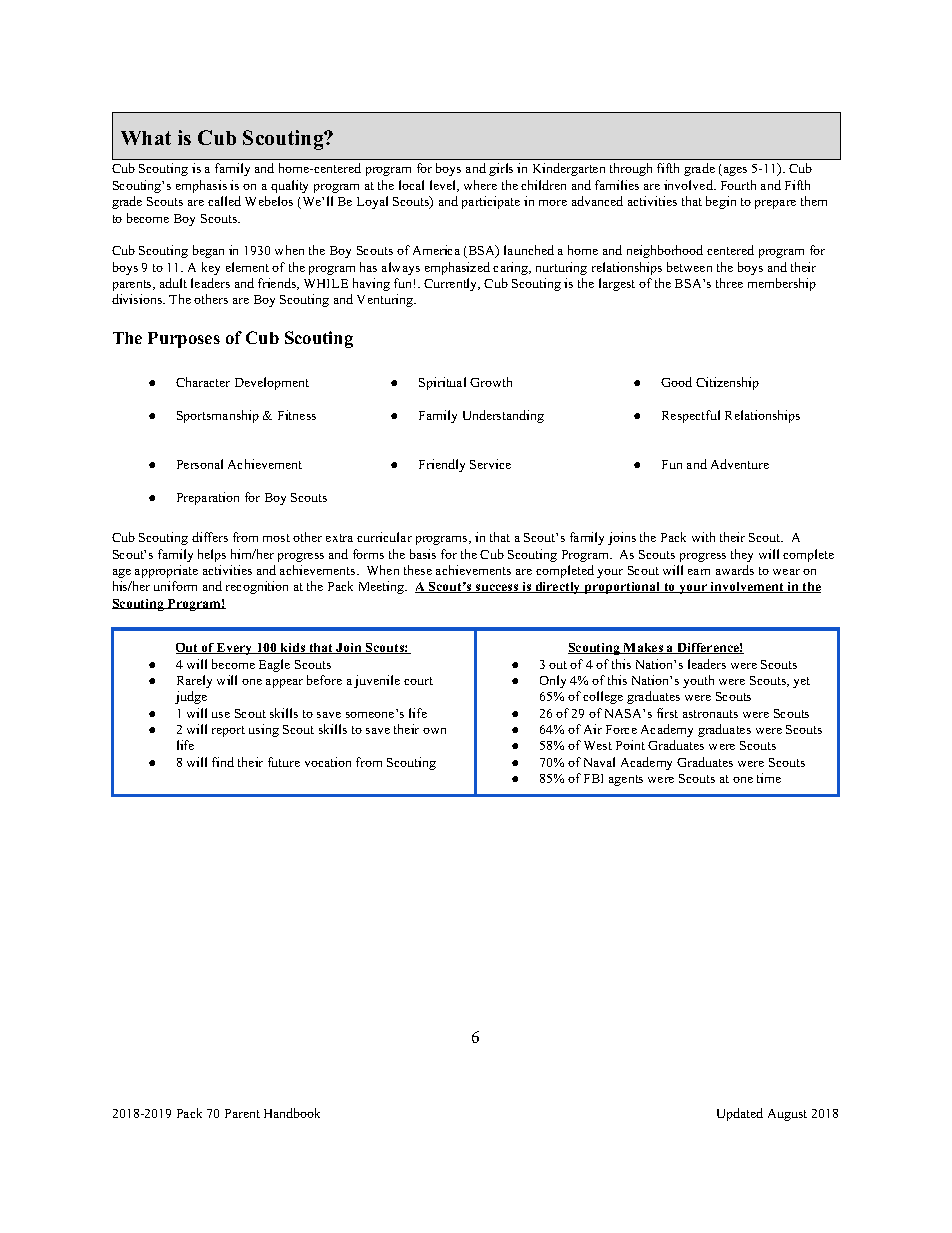 The image size is (952, 1233). I want to click on where, so click(480, 185).
